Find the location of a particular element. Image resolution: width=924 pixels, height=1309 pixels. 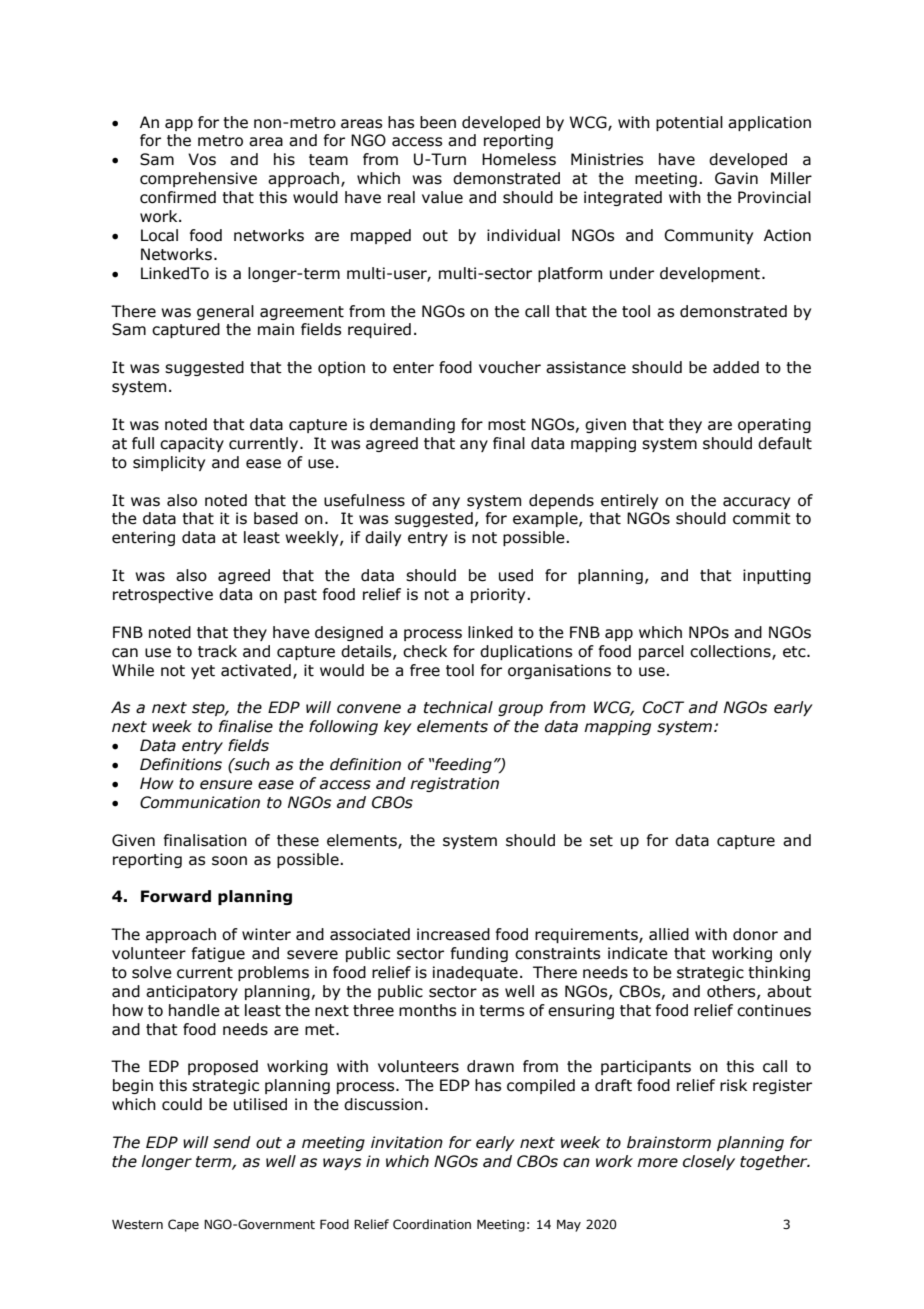

capacity is located at coordinates (192, 444).
